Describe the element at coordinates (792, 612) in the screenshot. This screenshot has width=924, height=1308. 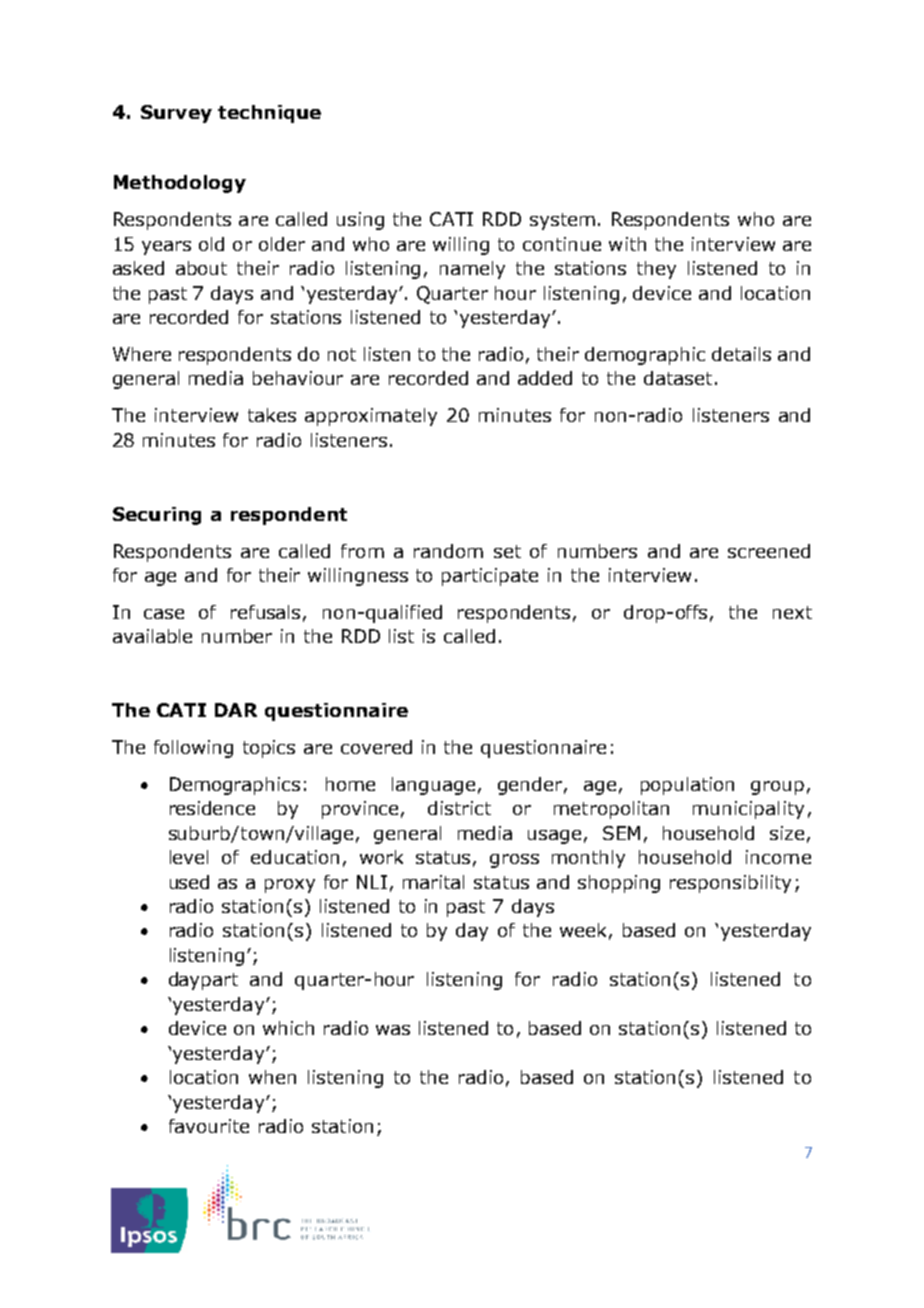
I see `next` at that location.
